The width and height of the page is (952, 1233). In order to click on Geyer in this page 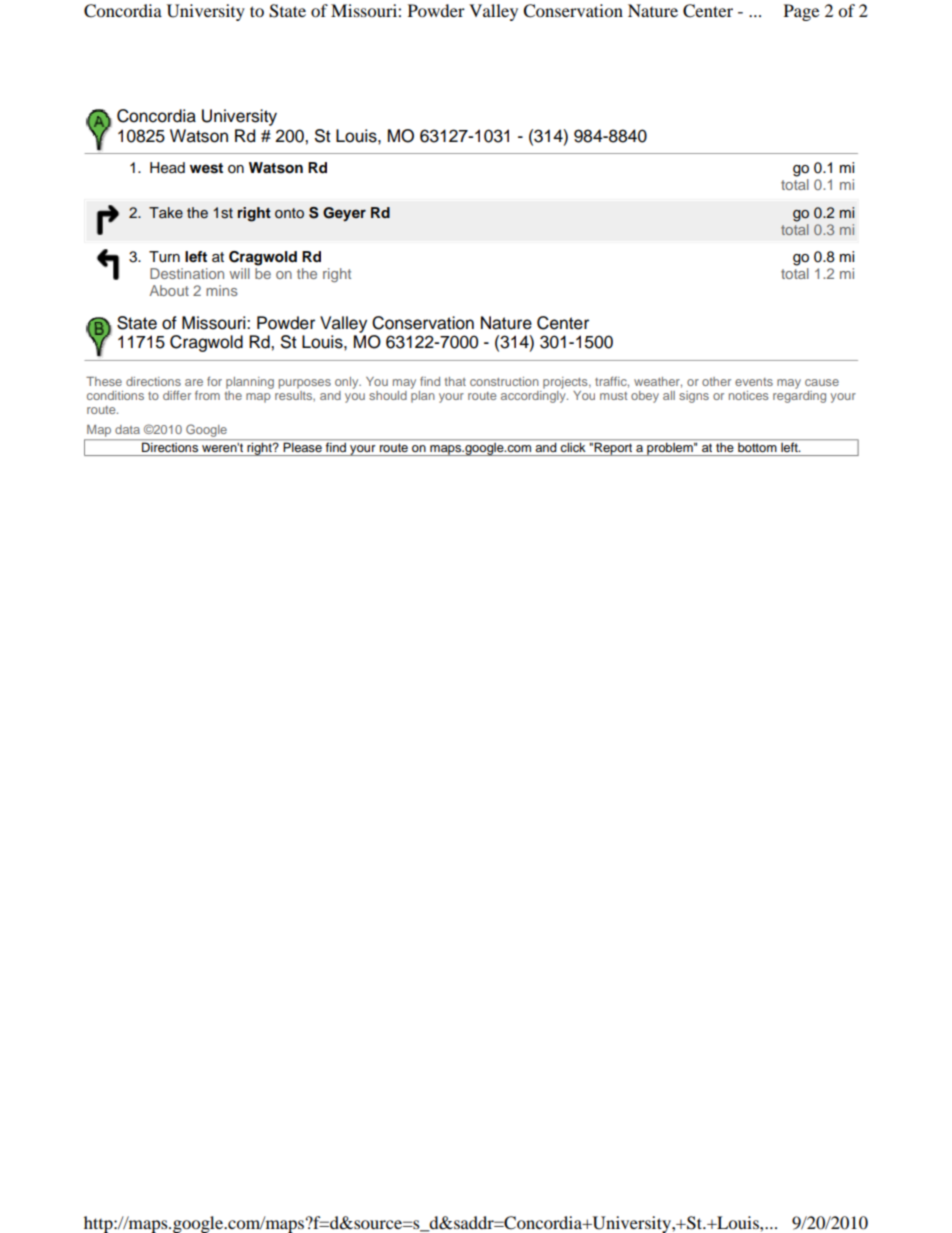, I will do `click(344, 214)`.
